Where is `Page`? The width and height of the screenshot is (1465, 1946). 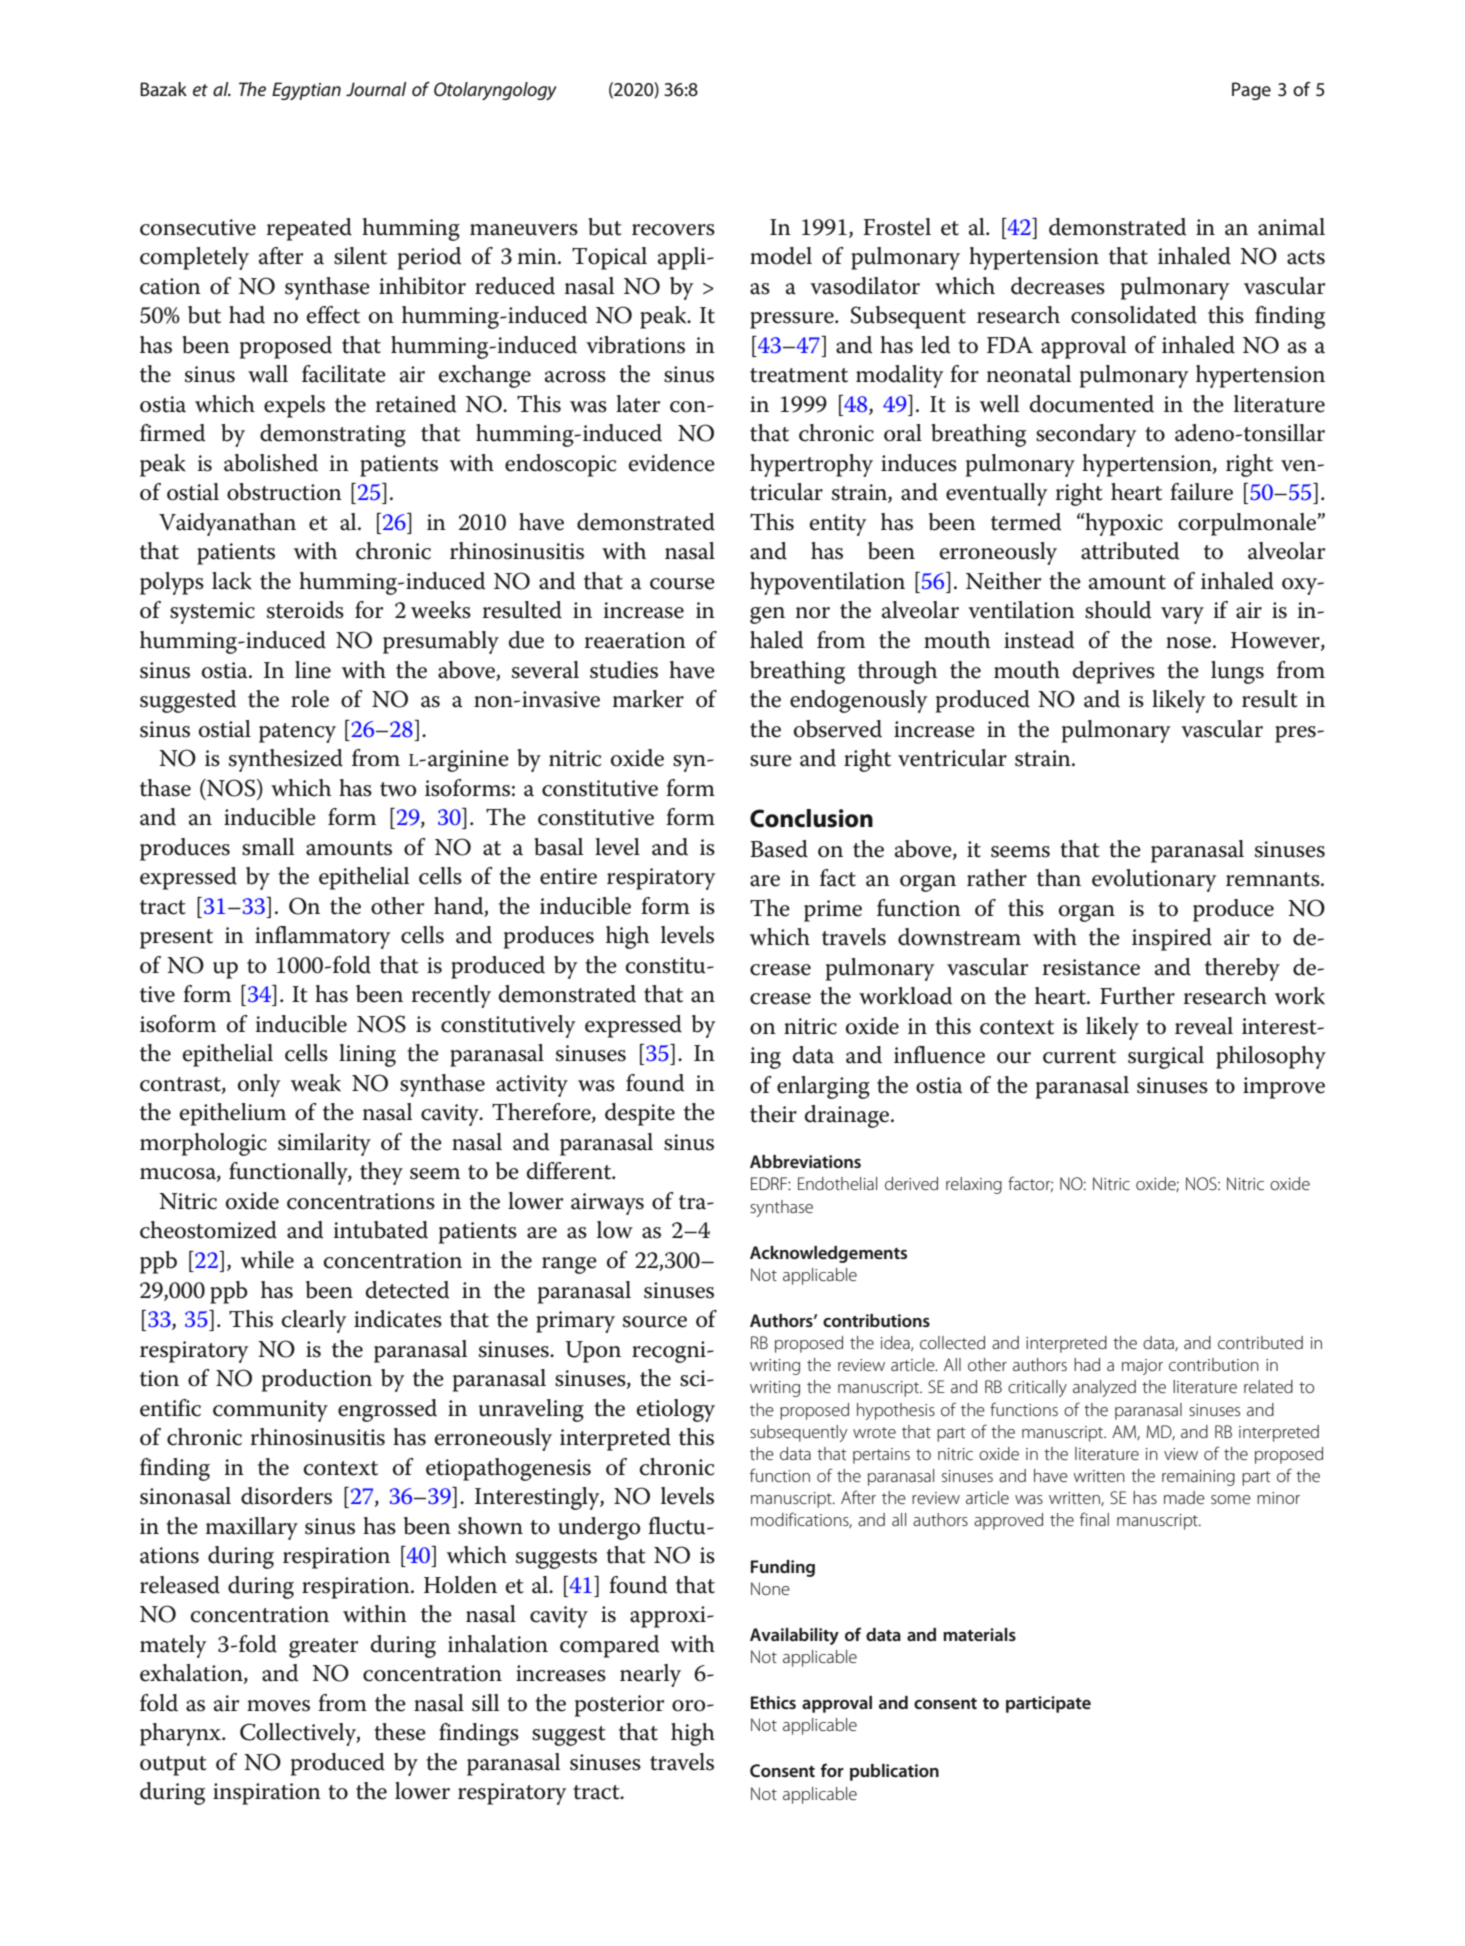 Page is located at coordinates (1251, 91).
